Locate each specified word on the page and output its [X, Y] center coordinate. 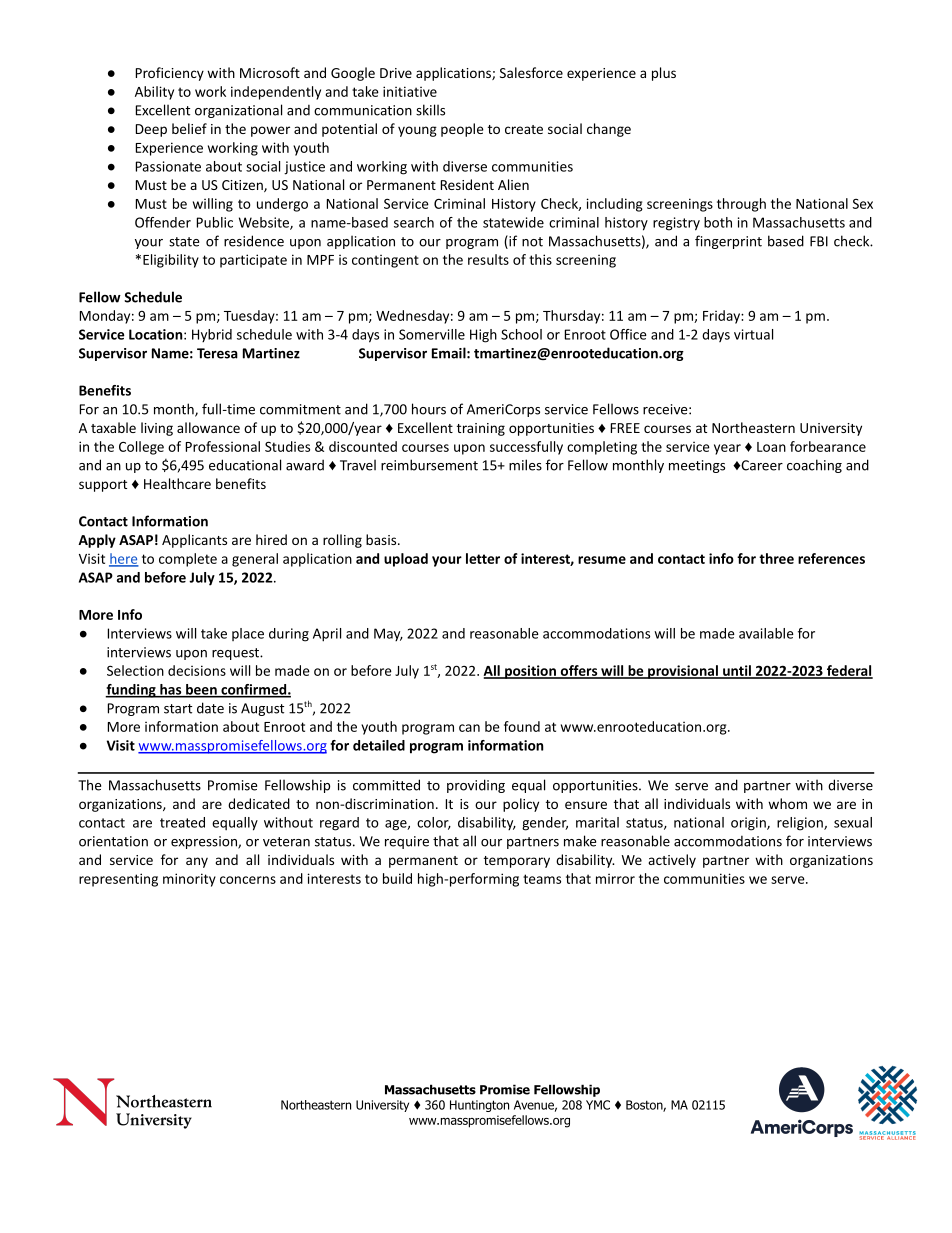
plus [664, 74]
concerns [248, 880]
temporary [517, 862]
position [530, 672]
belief [189, 128]
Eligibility [171, 261]
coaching [814, 466]
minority [189, 880]
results [488, 259]
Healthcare [177, 483]
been [201, 690]
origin [749, 824]
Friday [722, 317]
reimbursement [429, 465]
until [737, 671]
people [462, 130]
